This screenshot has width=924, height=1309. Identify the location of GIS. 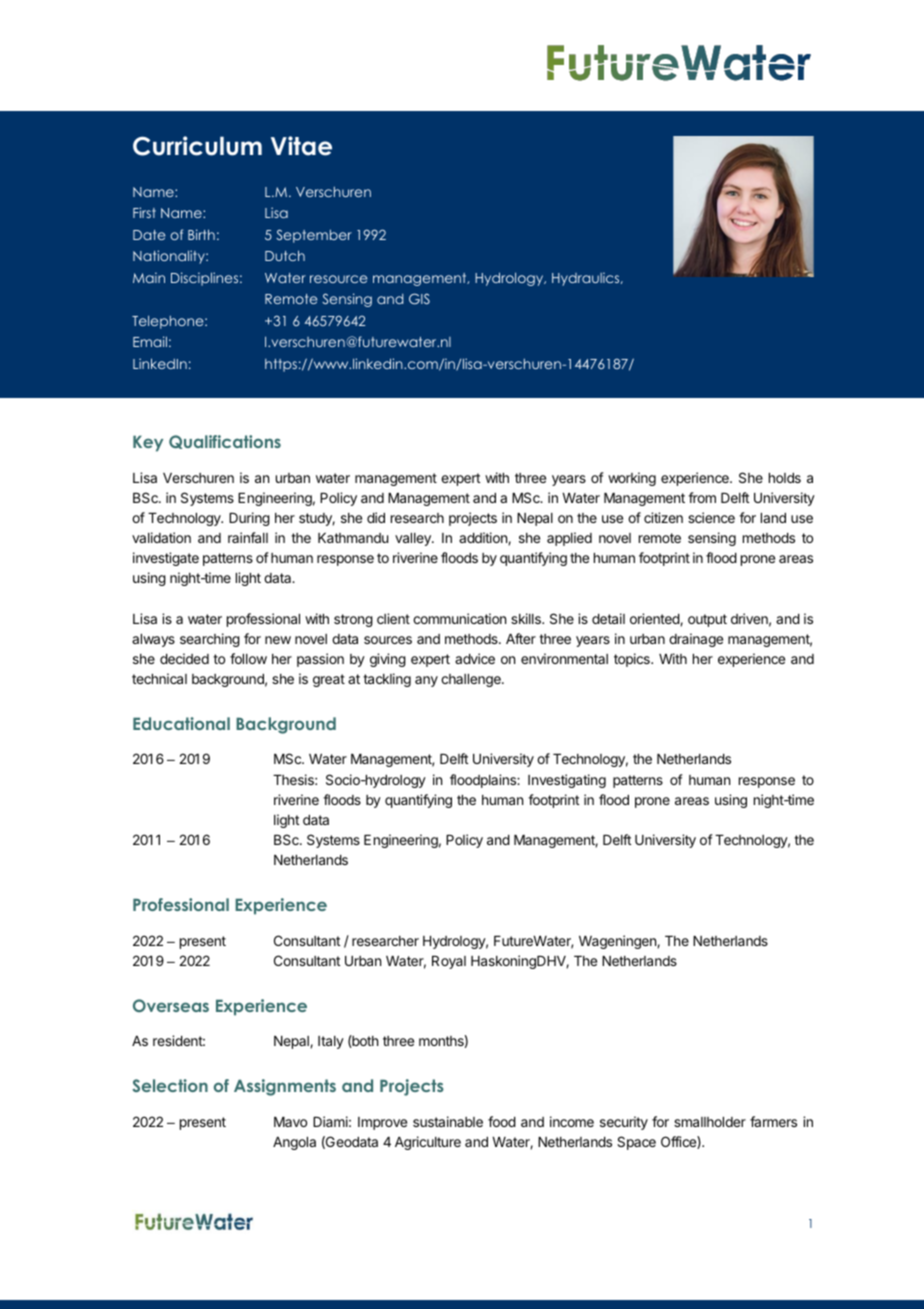
(419, 298).
